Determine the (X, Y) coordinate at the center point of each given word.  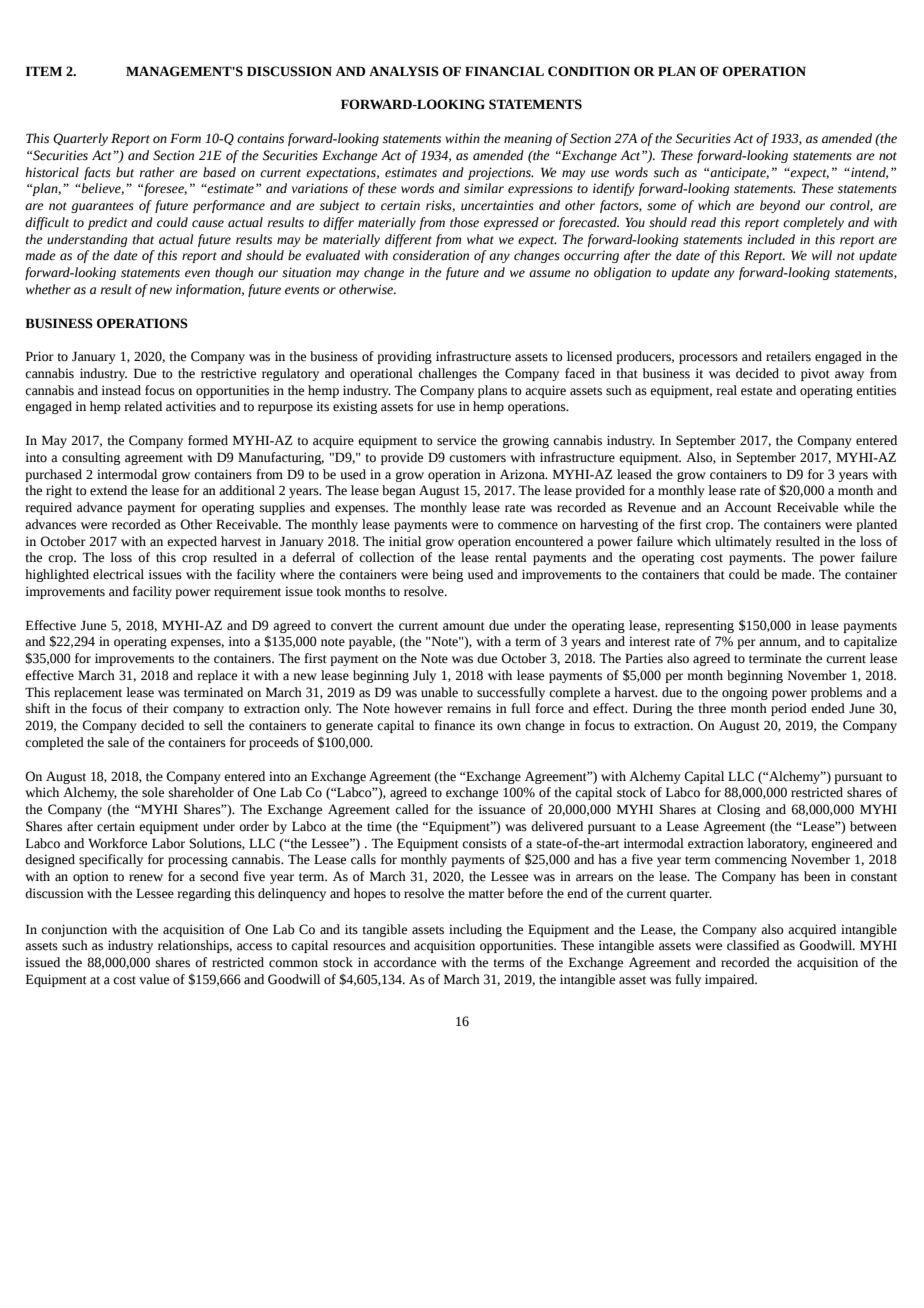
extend (108, 490)
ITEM (44, 71)
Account (748, 507)
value (154, 979)
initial (405, 541)
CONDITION (589, 71)
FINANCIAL (504, 71)
